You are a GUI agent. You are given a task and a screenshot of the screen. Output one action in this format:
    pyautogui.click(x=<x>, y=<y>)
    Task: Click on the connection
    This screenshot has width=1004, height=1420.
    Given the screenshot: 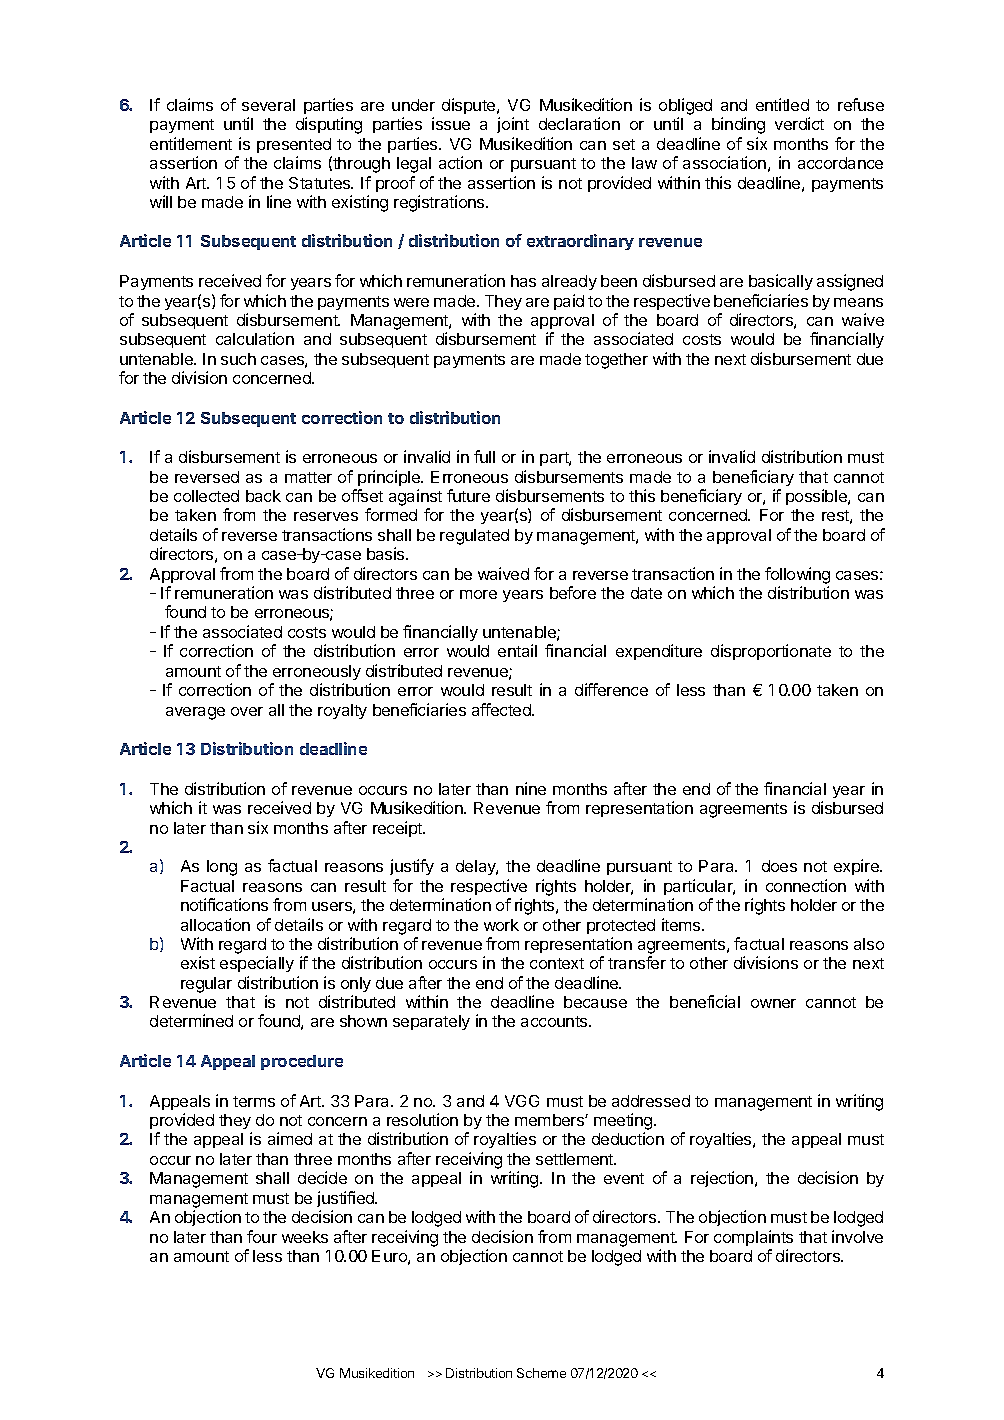 What is the action you would take?
    pyautogui.click(x=806, y=885)
